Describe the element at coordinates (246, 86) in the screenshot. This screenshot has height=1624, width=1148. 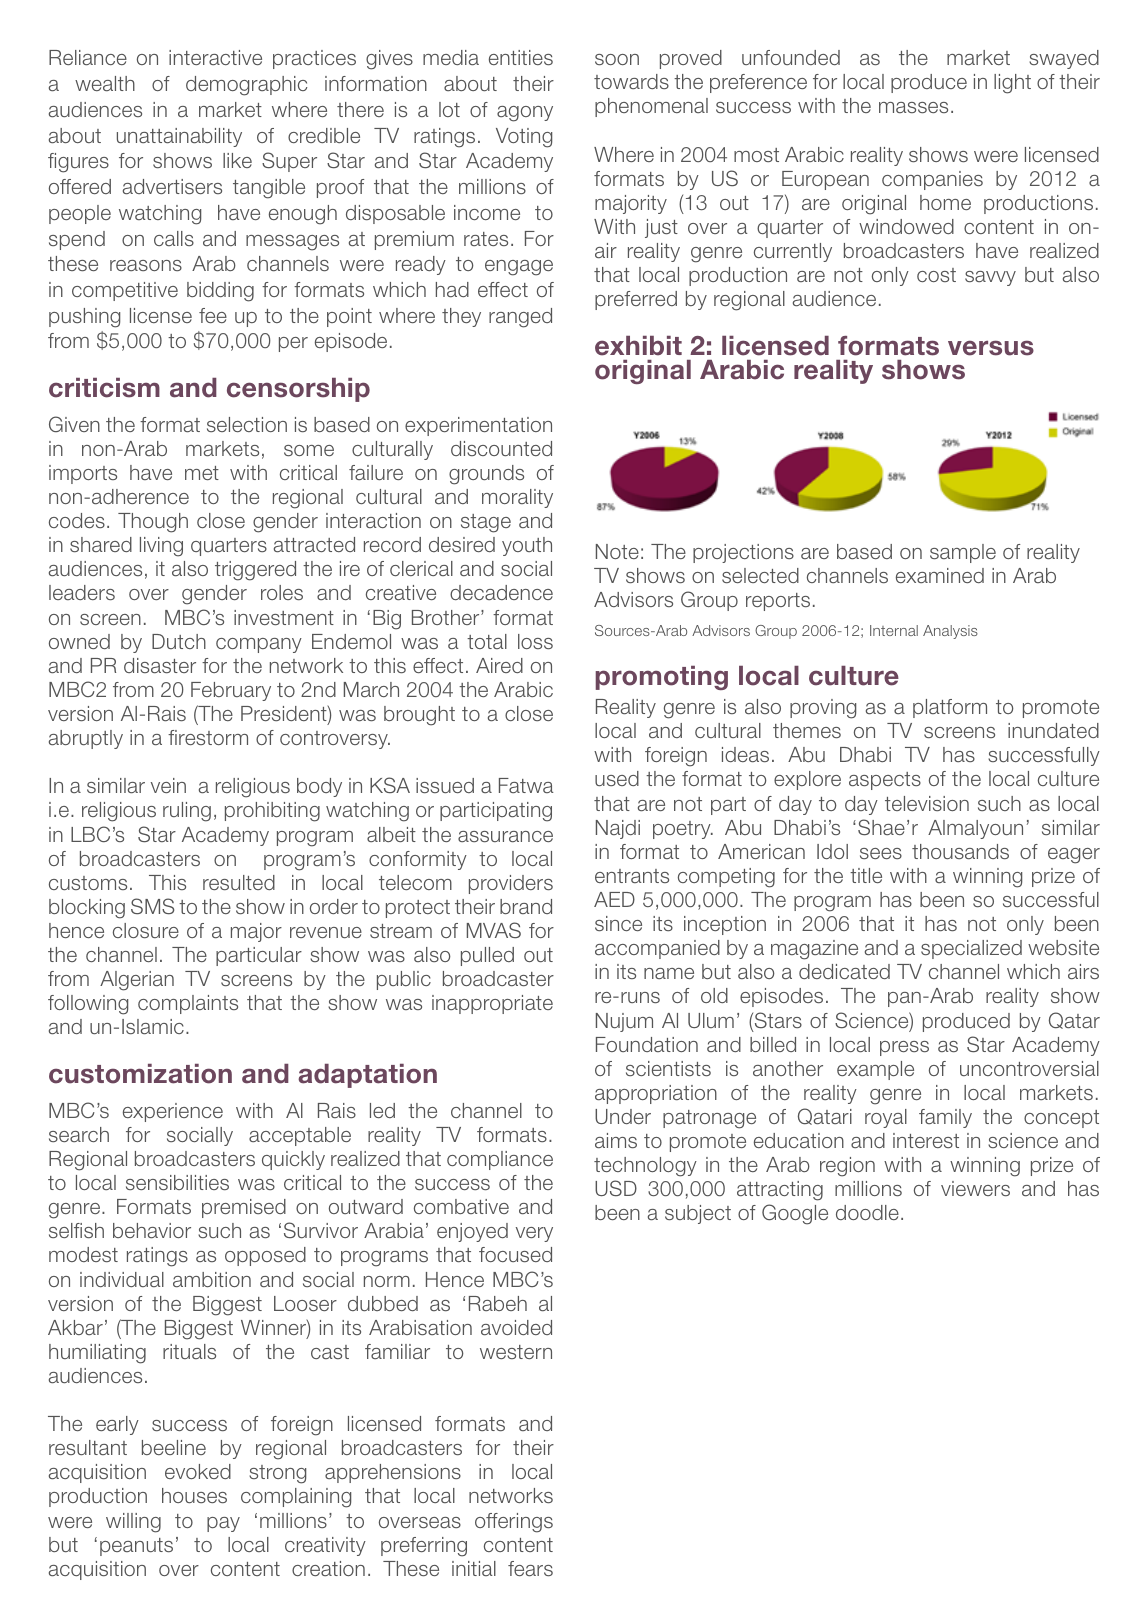
I see `demographic` at that location.
